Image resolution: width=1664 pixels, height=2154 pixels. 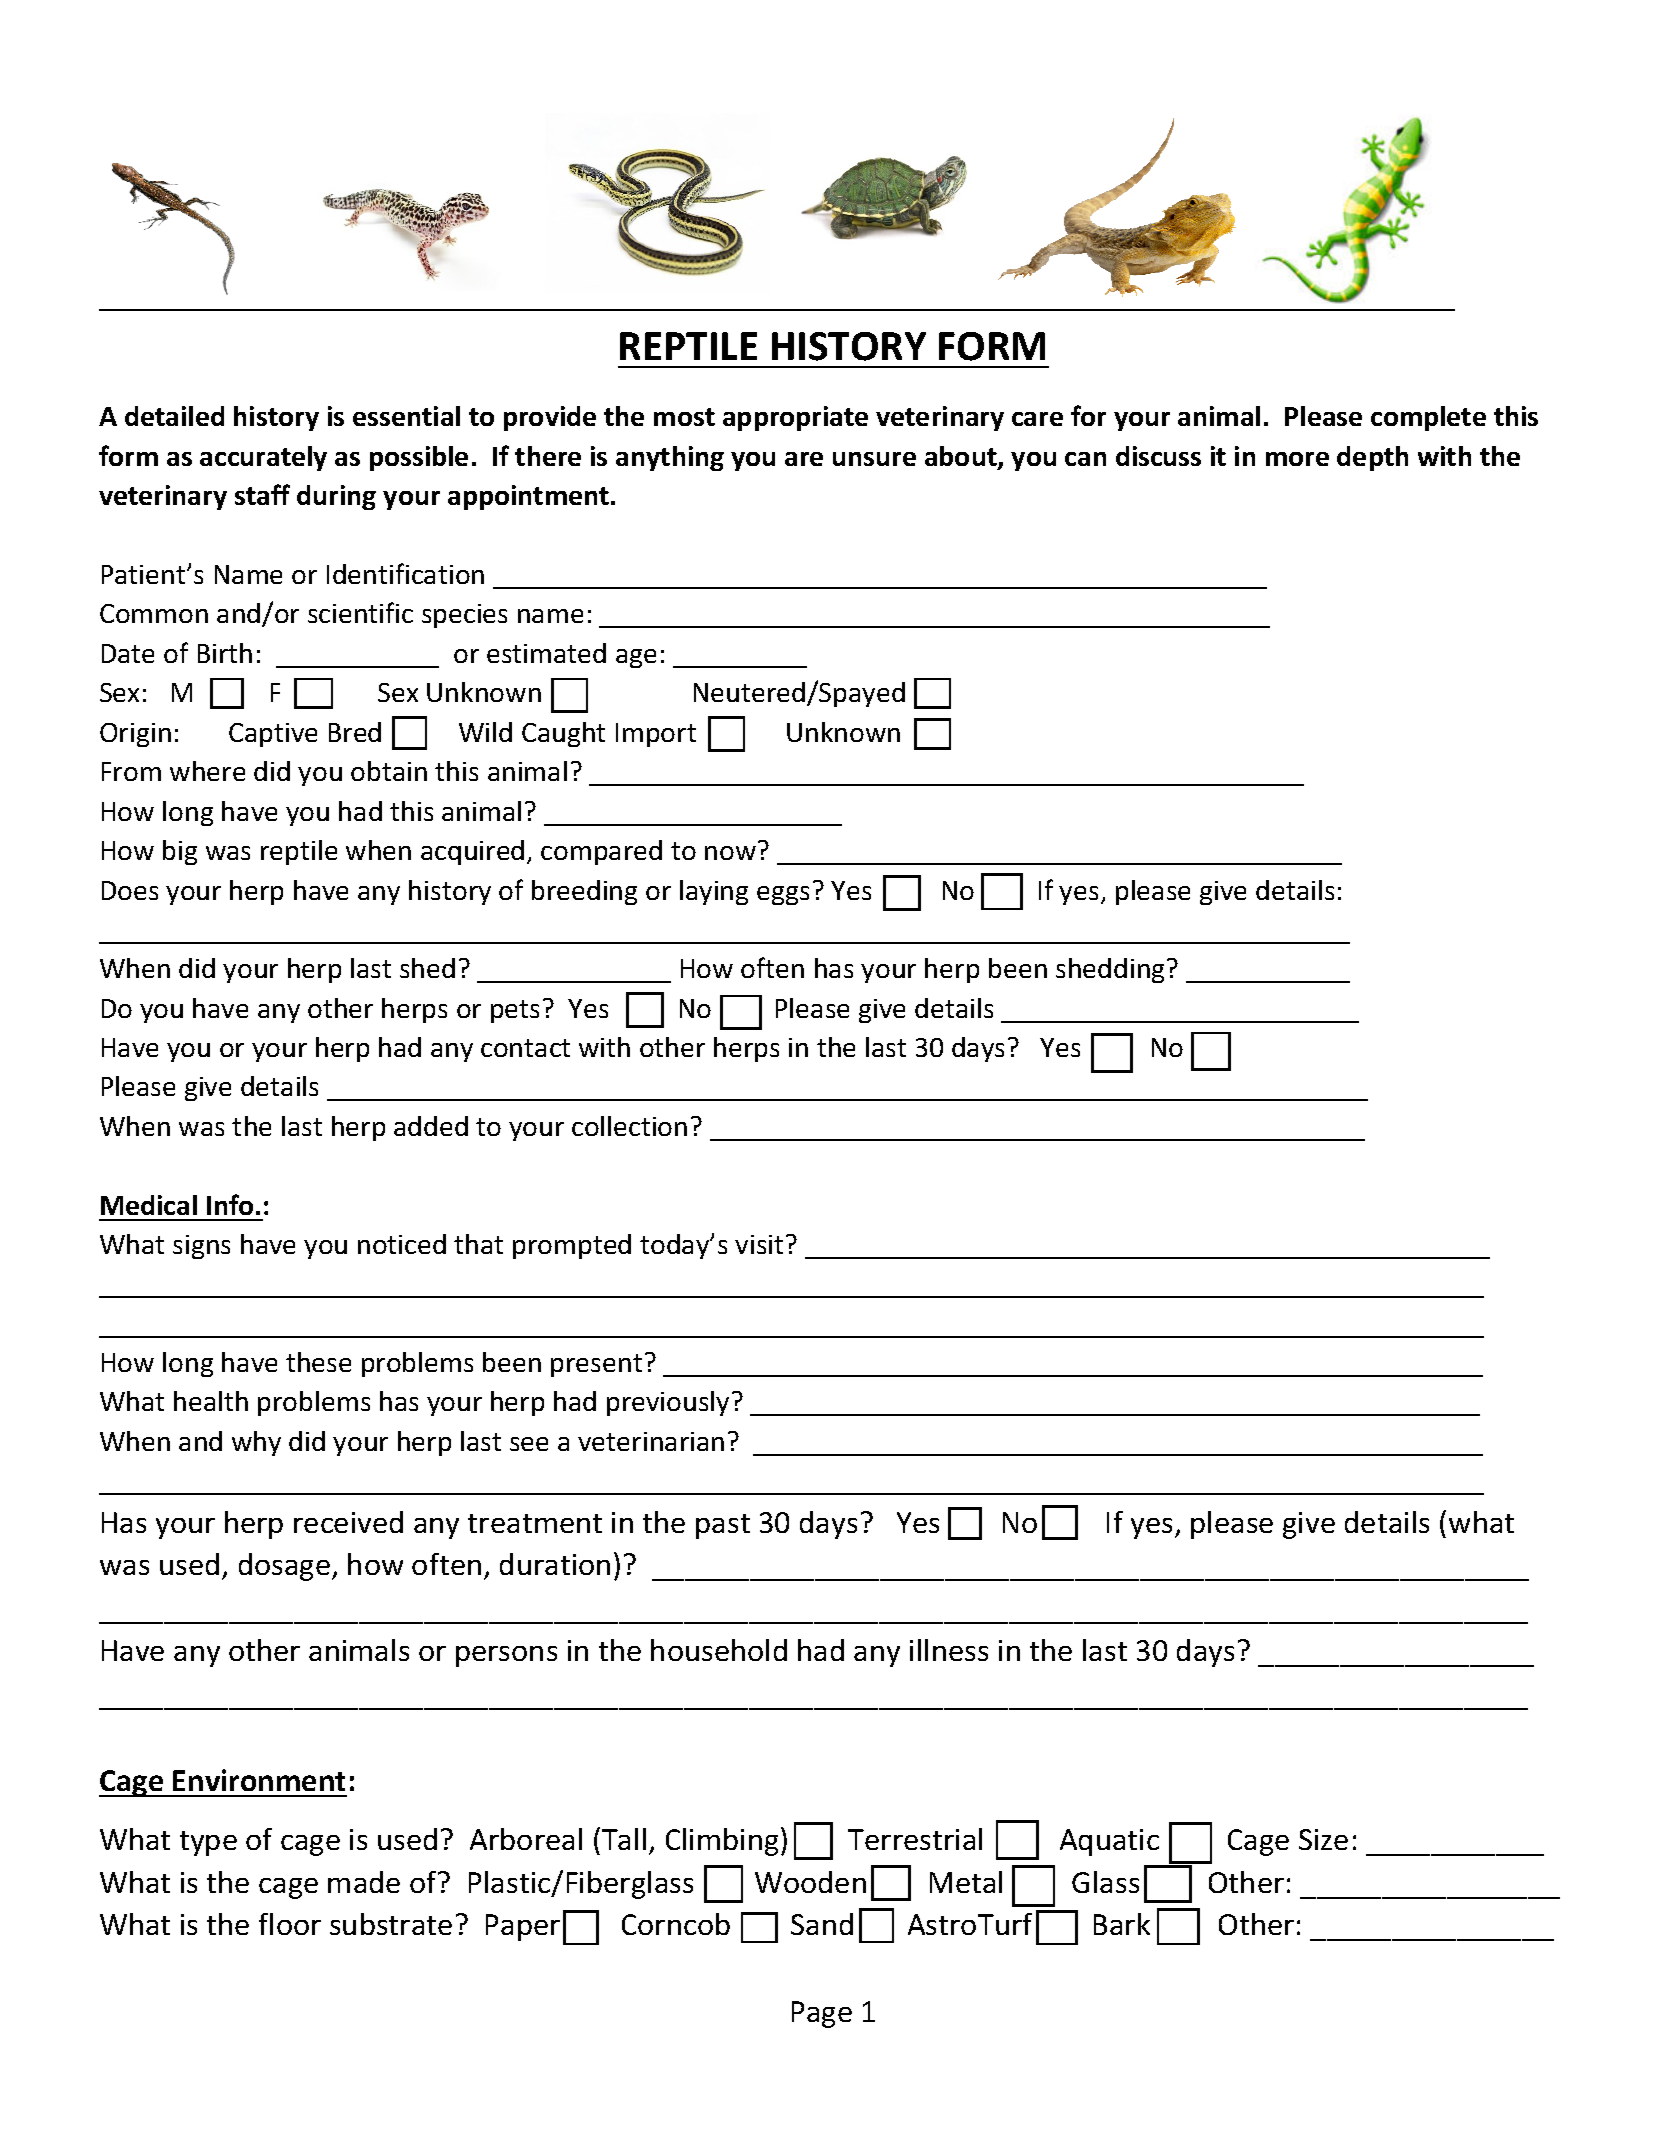 What do you see at coordinates (949, 1650) in the image?
I see `illness` at bounding box center [949, 1650].
